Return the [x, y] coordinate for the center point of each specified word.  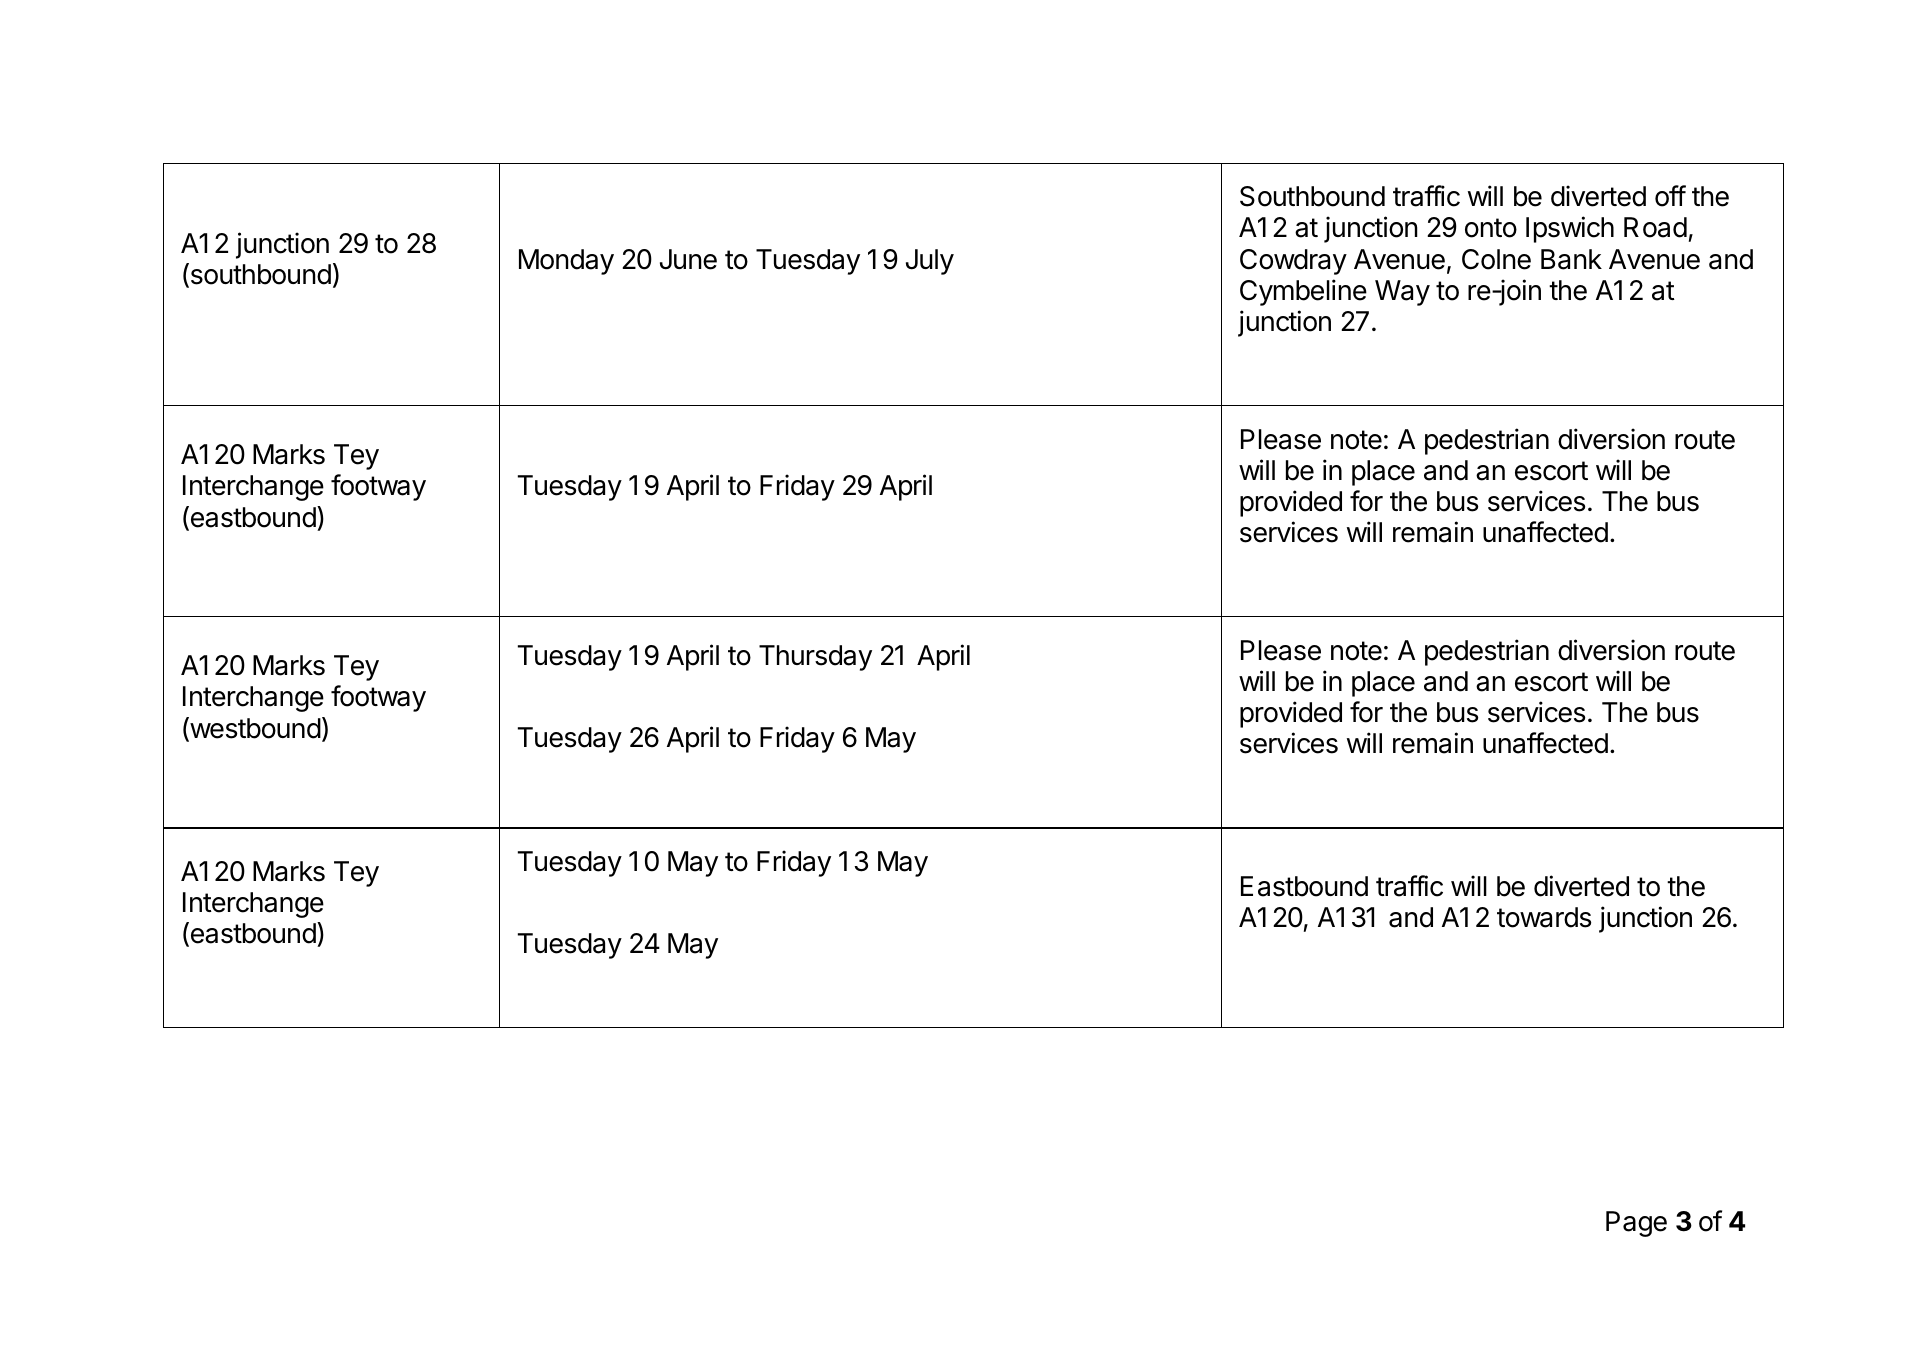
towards [1544, 917]
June [688, 259]
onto [1491, 228]
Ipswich [1570, 229]
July [930, 262]
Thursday [815, 658]
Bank [1571, 259]
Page [1636, 1224]
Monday [566, 262]
